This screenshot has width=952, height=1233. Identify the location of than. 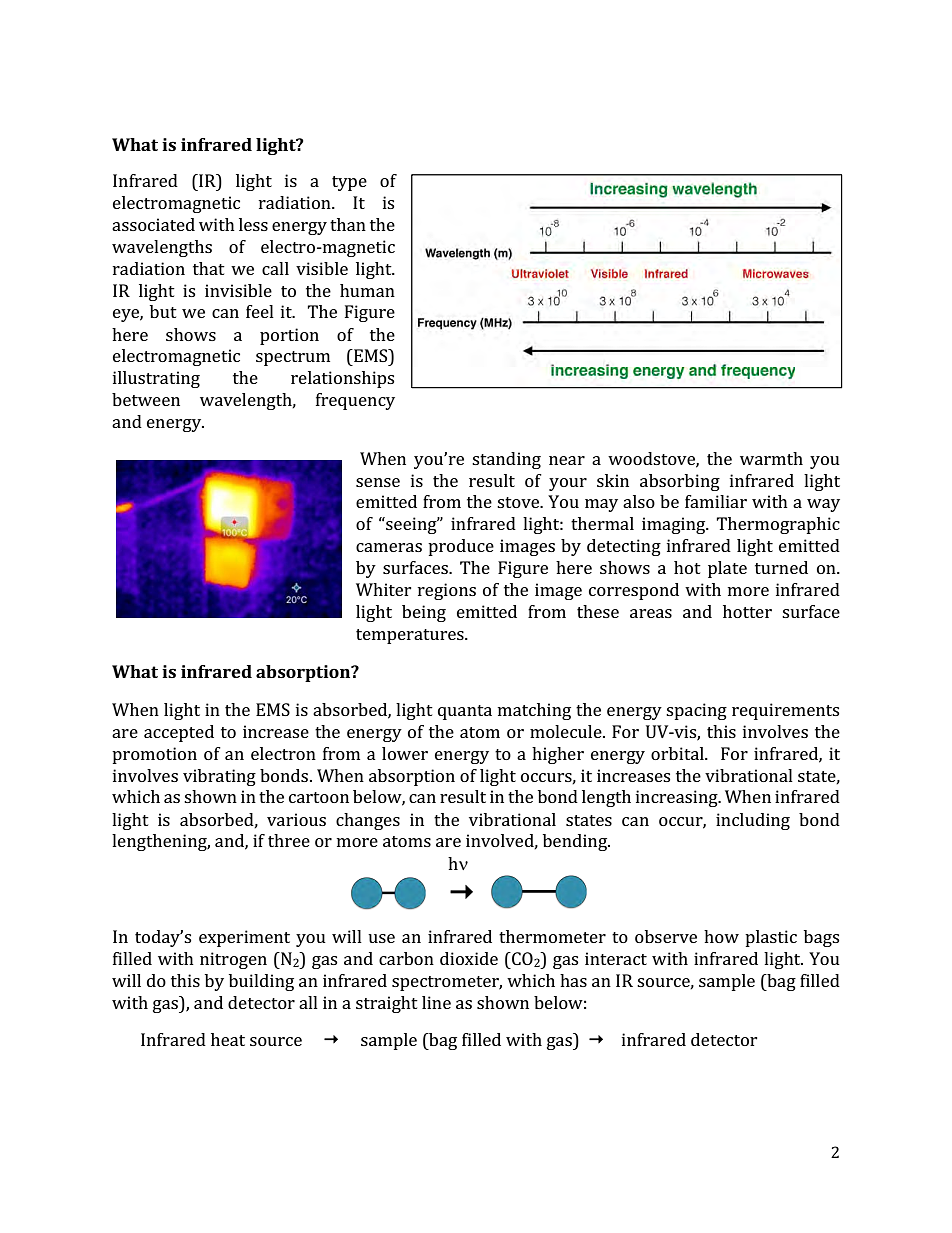
(348, 224).
